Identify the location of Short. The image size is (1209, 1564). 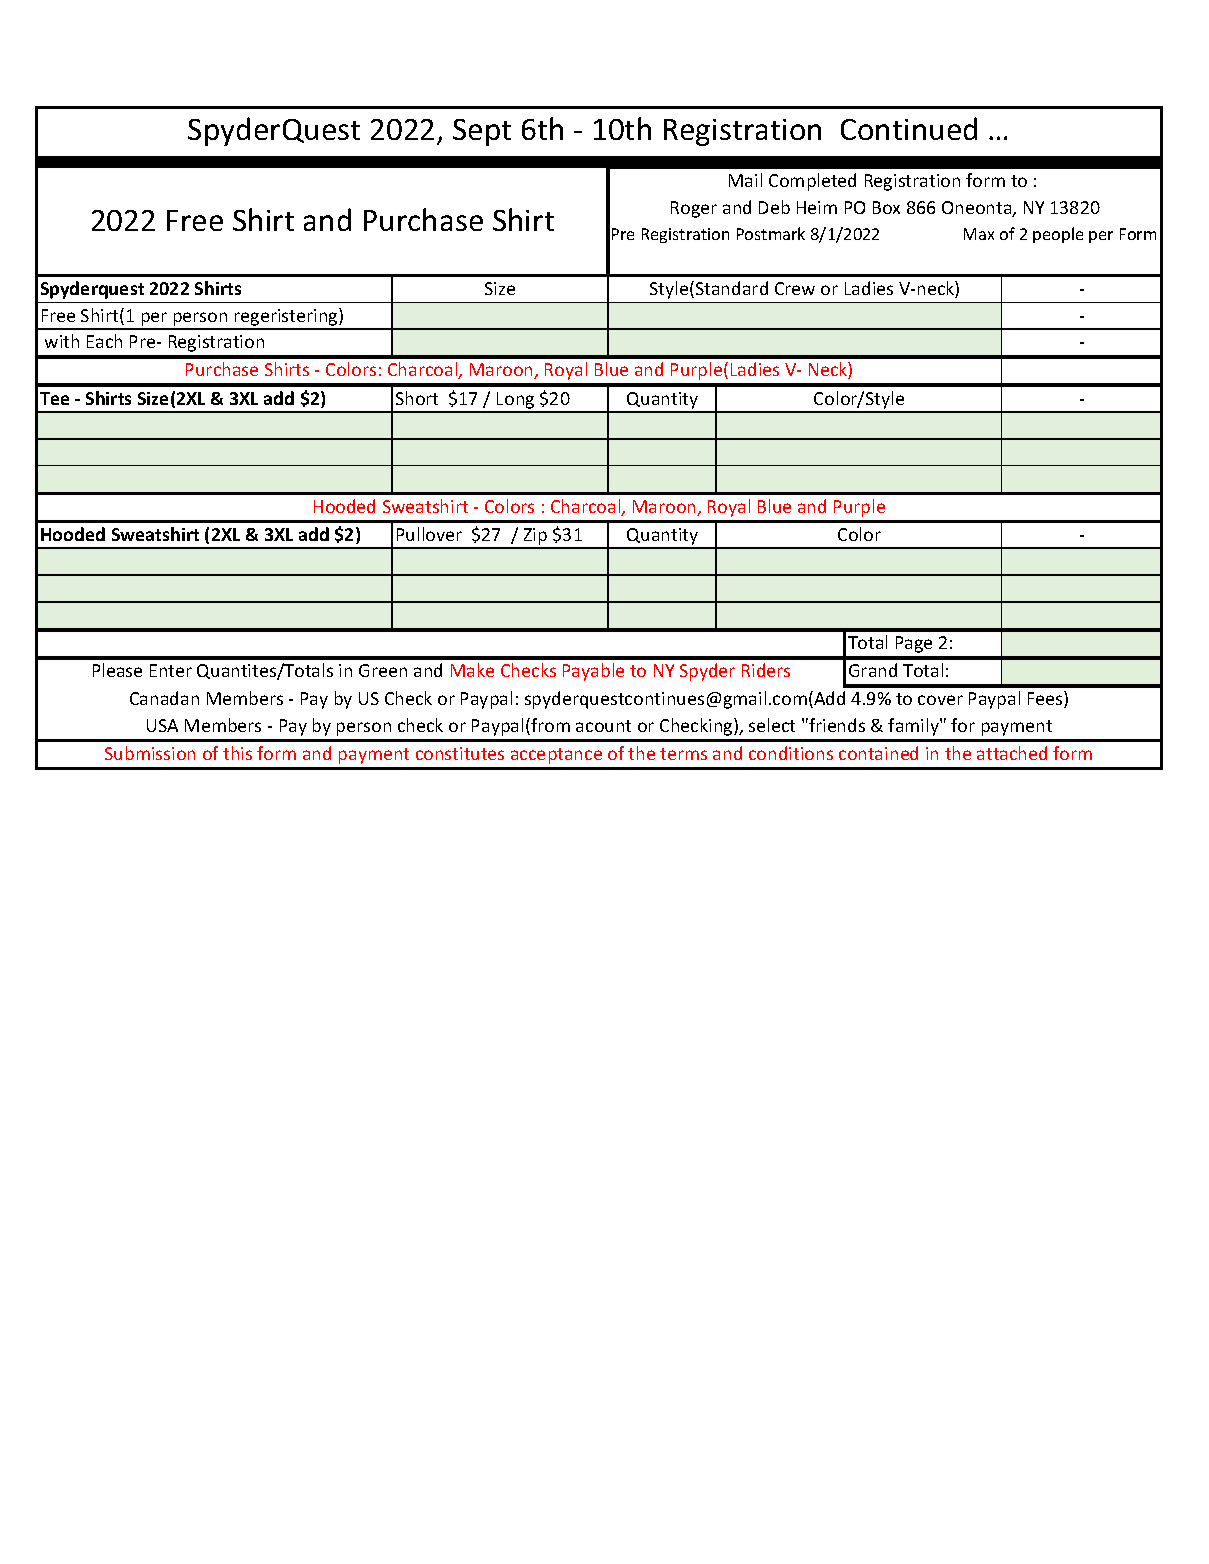
(417, 398).
